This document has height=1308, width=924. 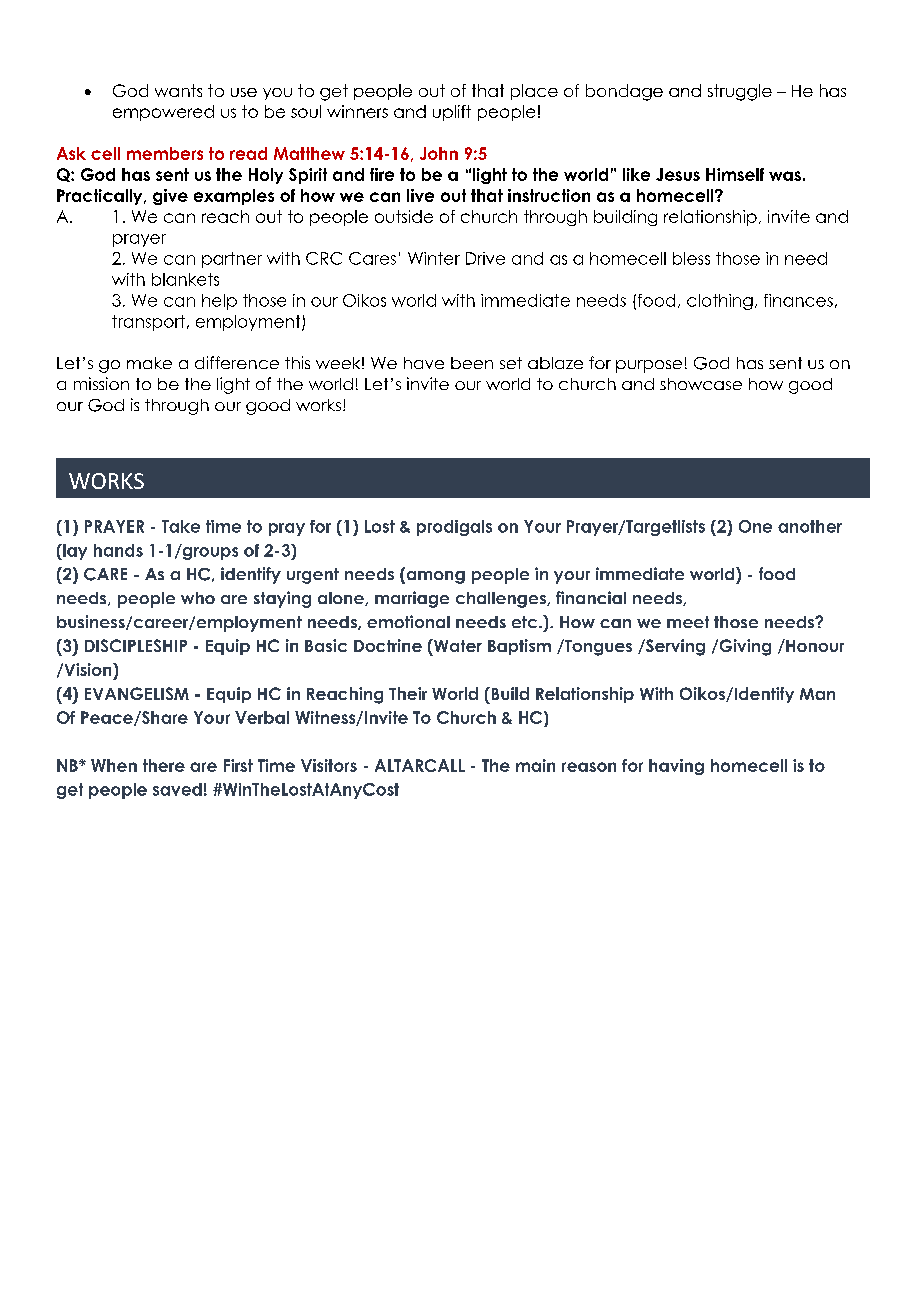 I want to click on have, so click(x=424, y=363).
